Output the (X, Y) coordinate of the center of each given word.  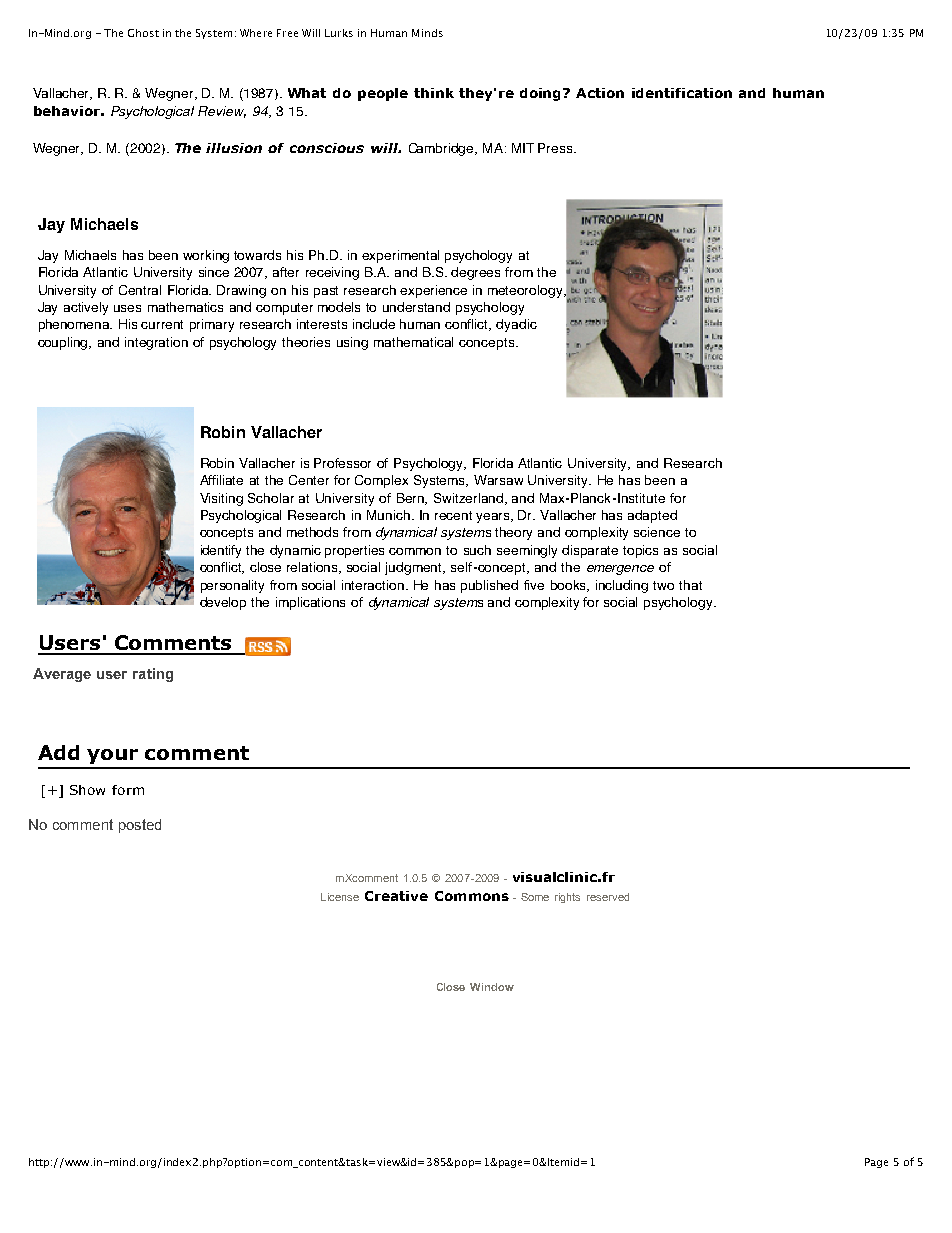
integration (156, 343)
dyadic (516, 325)
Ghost (143, 33)
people (383, 94)
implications (310, 603)
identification (682, 93)
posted (140, 826)
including (622, 586)
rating (153, 675)
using (352, 343)
